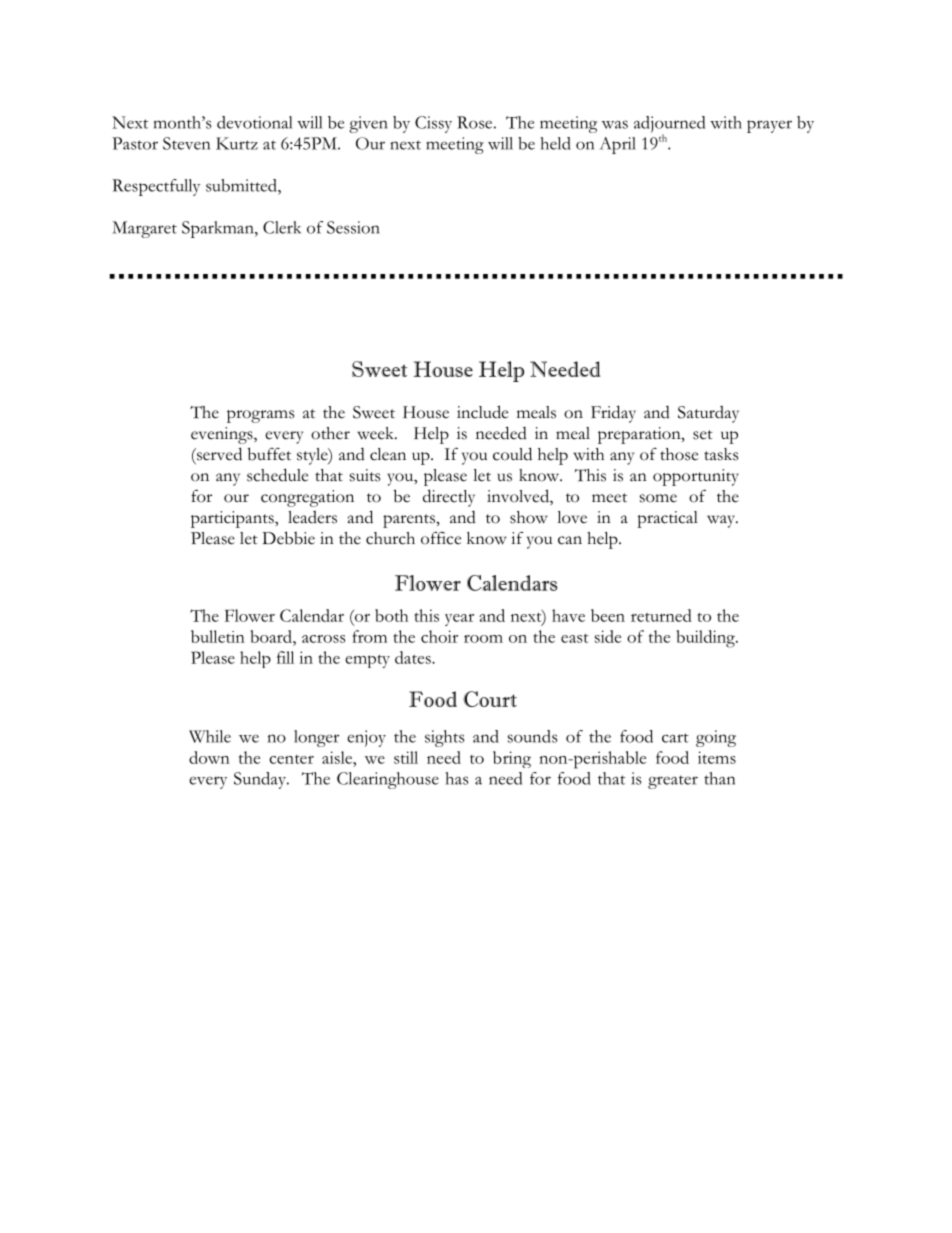 The image size is (952, 1233). What do you see at coordinates (445, 738) in the screenshot?
I see `sights` at bounding box center [445, 738].
